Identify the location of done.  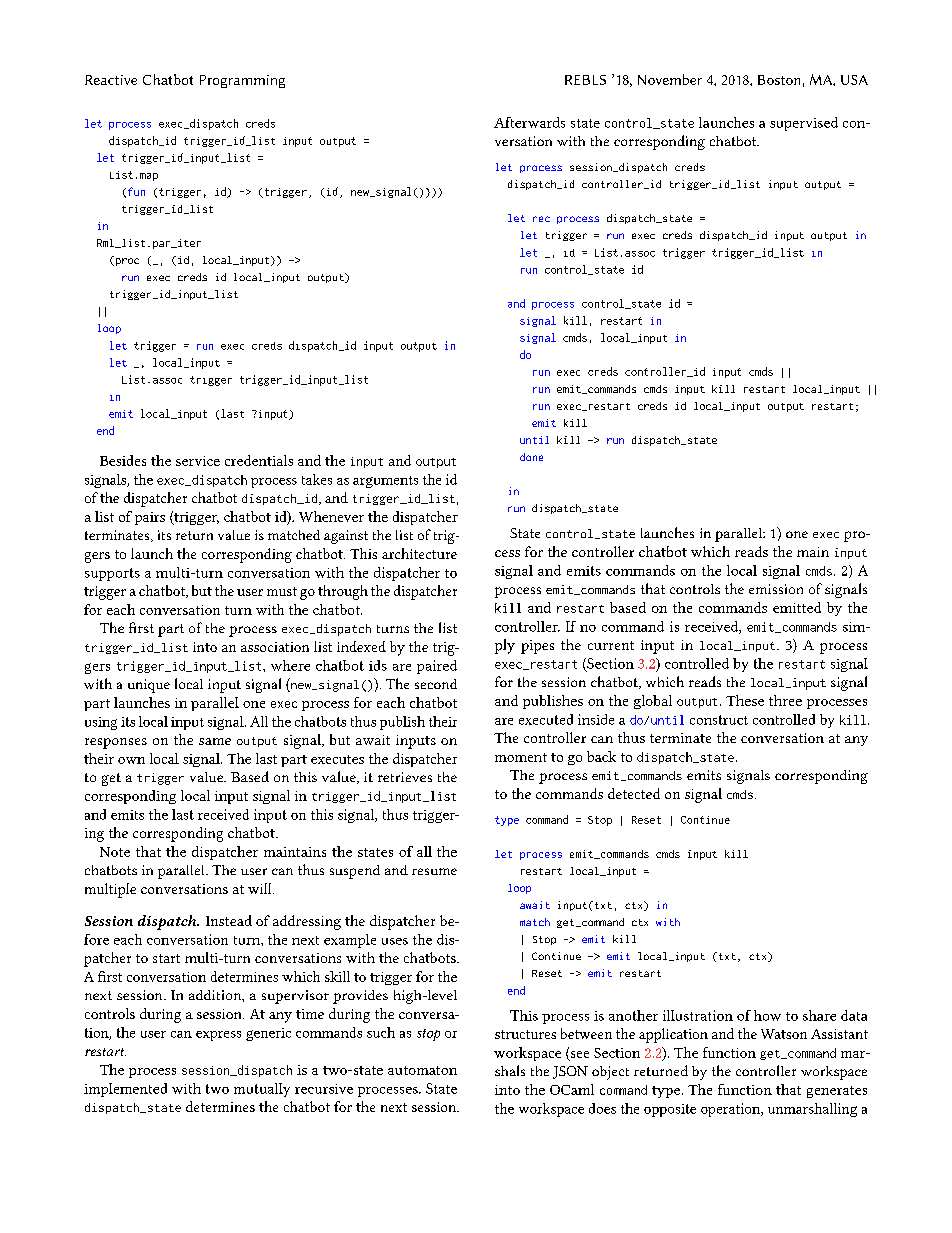
(531, 457).
